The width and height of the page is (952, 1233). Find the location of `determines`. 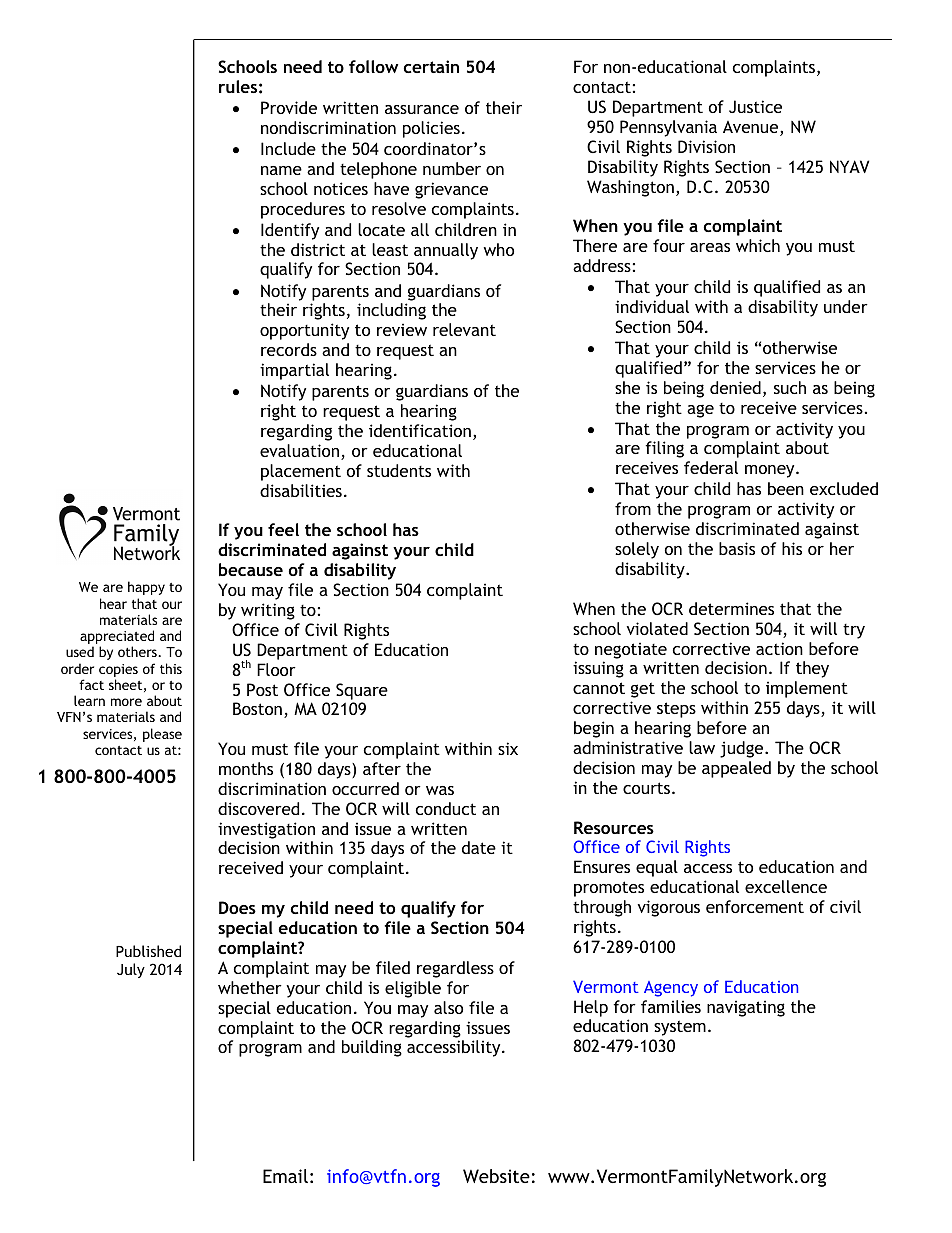

determines is located at coordinates (731, 608).
